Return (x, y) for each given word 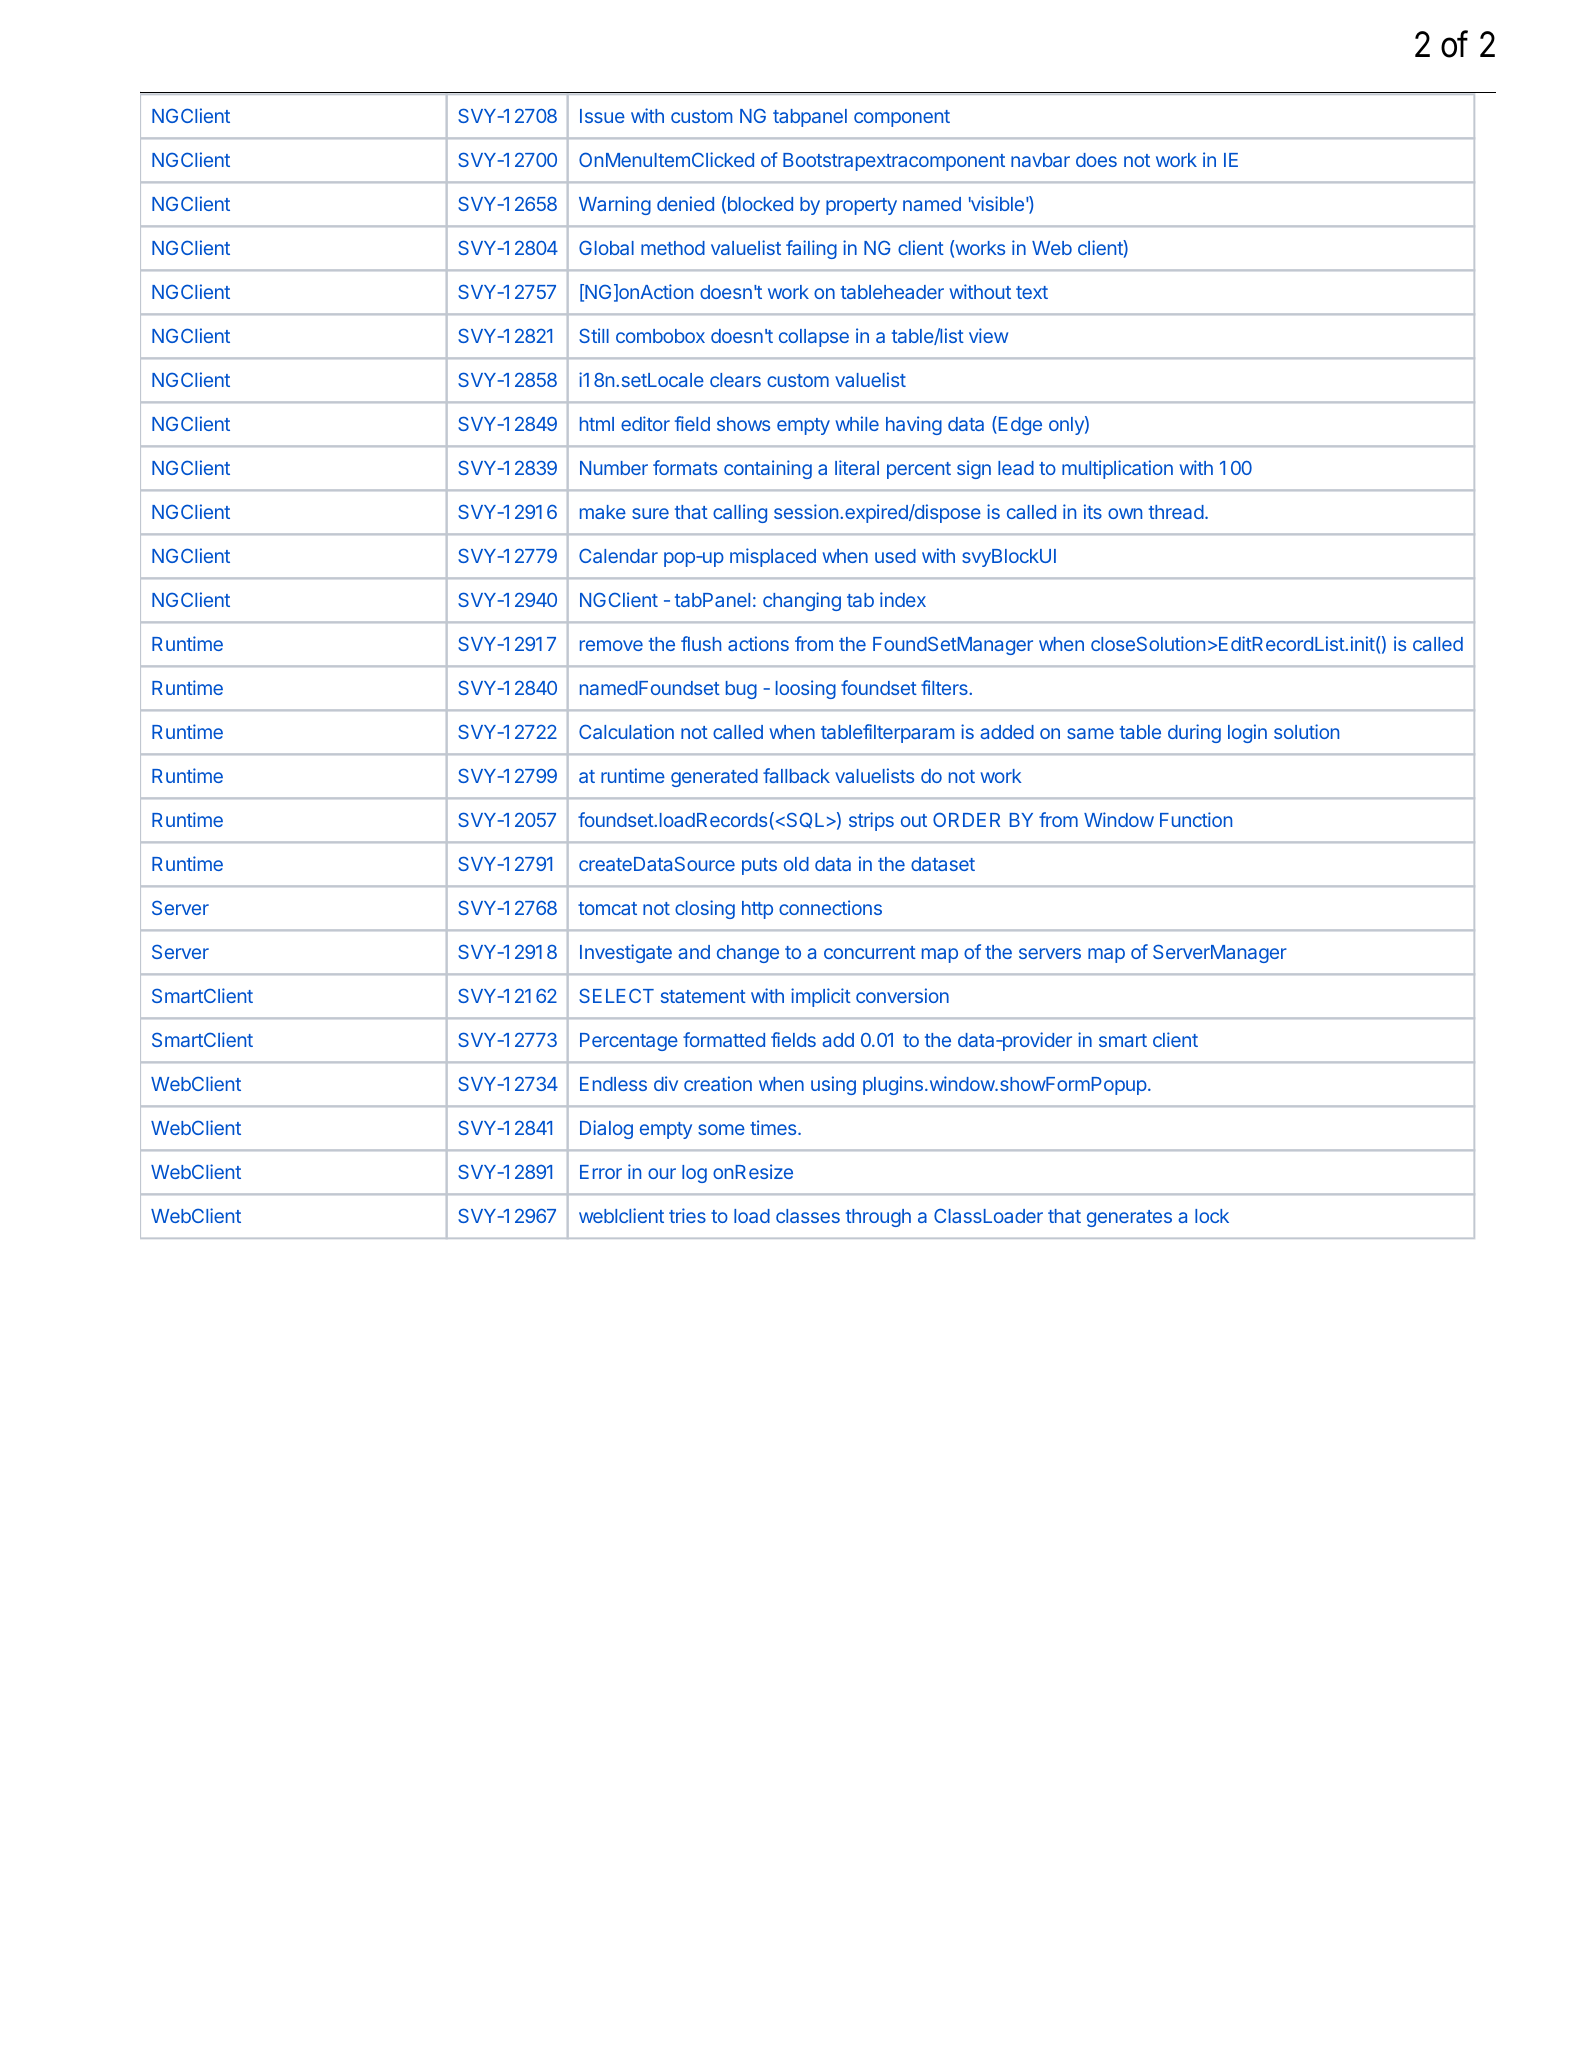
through (878, 1218)
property (861, 206)
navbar (1040, 160)
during (1194, 733)
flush (701, 643)
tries (687, 1215)
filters (945, 687)
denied (685, 203)
